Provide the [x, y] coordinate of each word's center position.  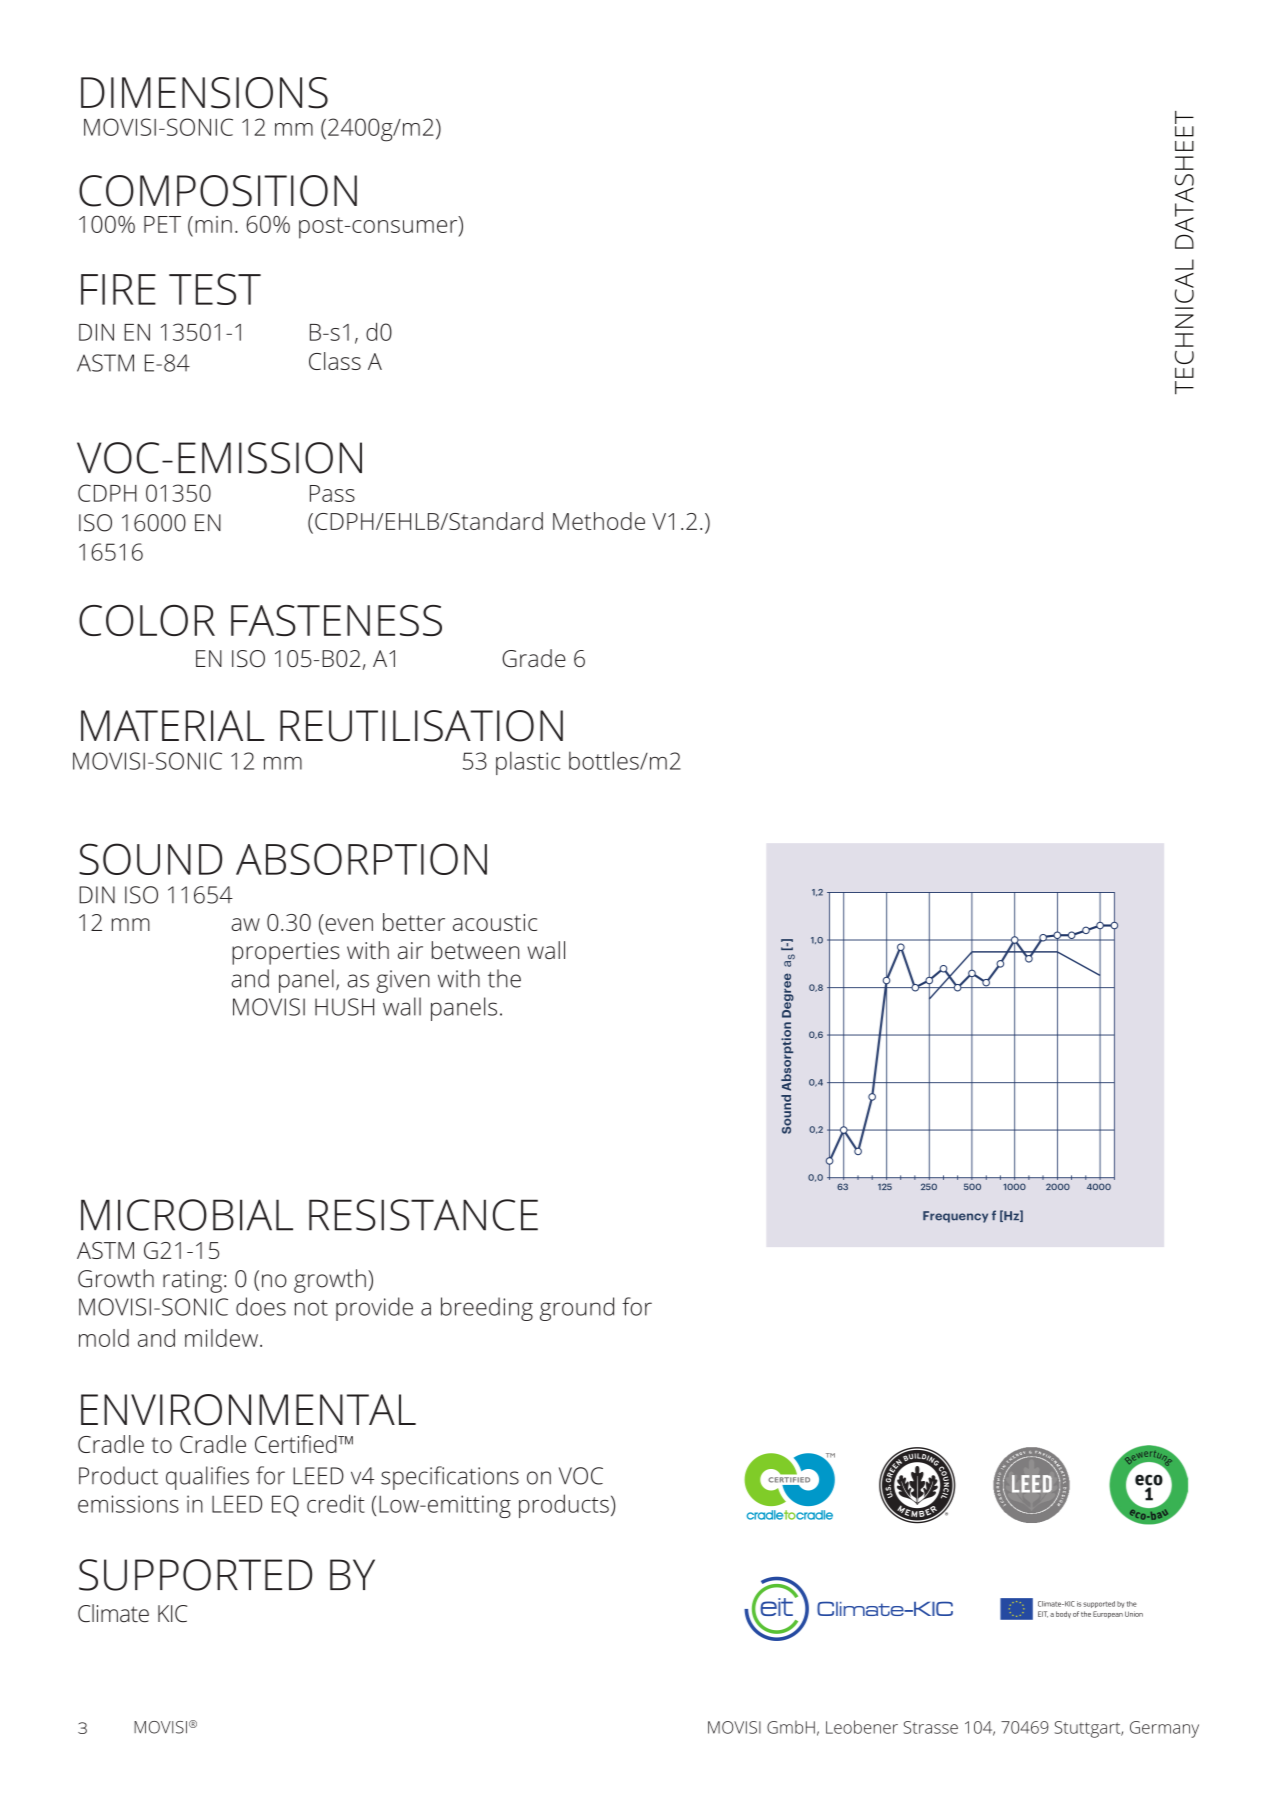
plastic [528, 763]
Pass [332, 493]
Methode [599, 521]
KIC [172, 1613]
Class [335, 361]
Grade [534, 658]
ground [577, 1309]
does [261, 1306]
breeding [487, 1309]
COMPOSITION [218, 191]
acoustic [495, 922]
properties [286, 953]
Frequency [955, 1217]
